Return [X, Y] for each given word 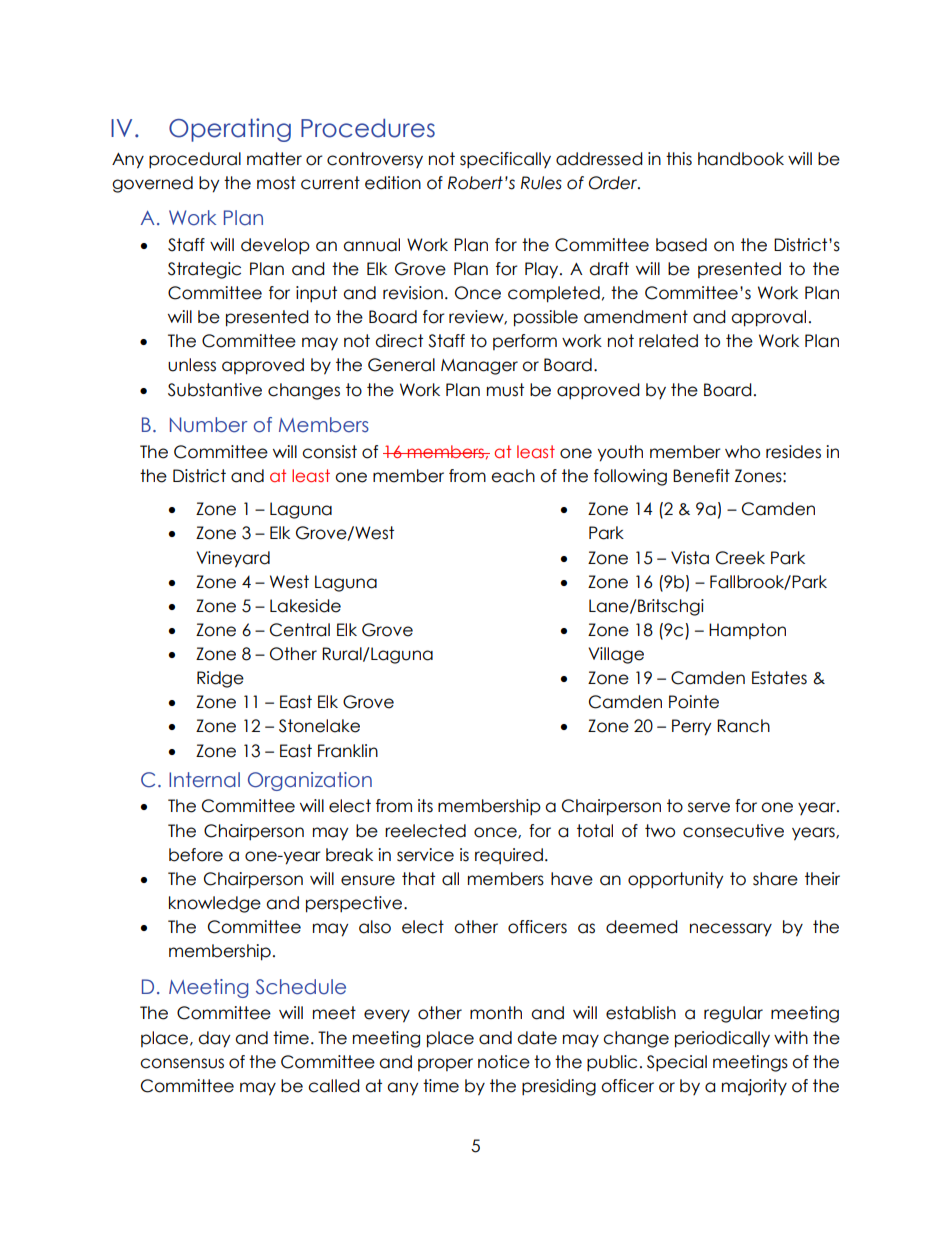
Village [616, 655]
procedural [195, 160]
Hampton [747, 631]
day [214, 1039]
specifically [505, 160]
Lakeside [305, 606]
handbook [741, 159]
